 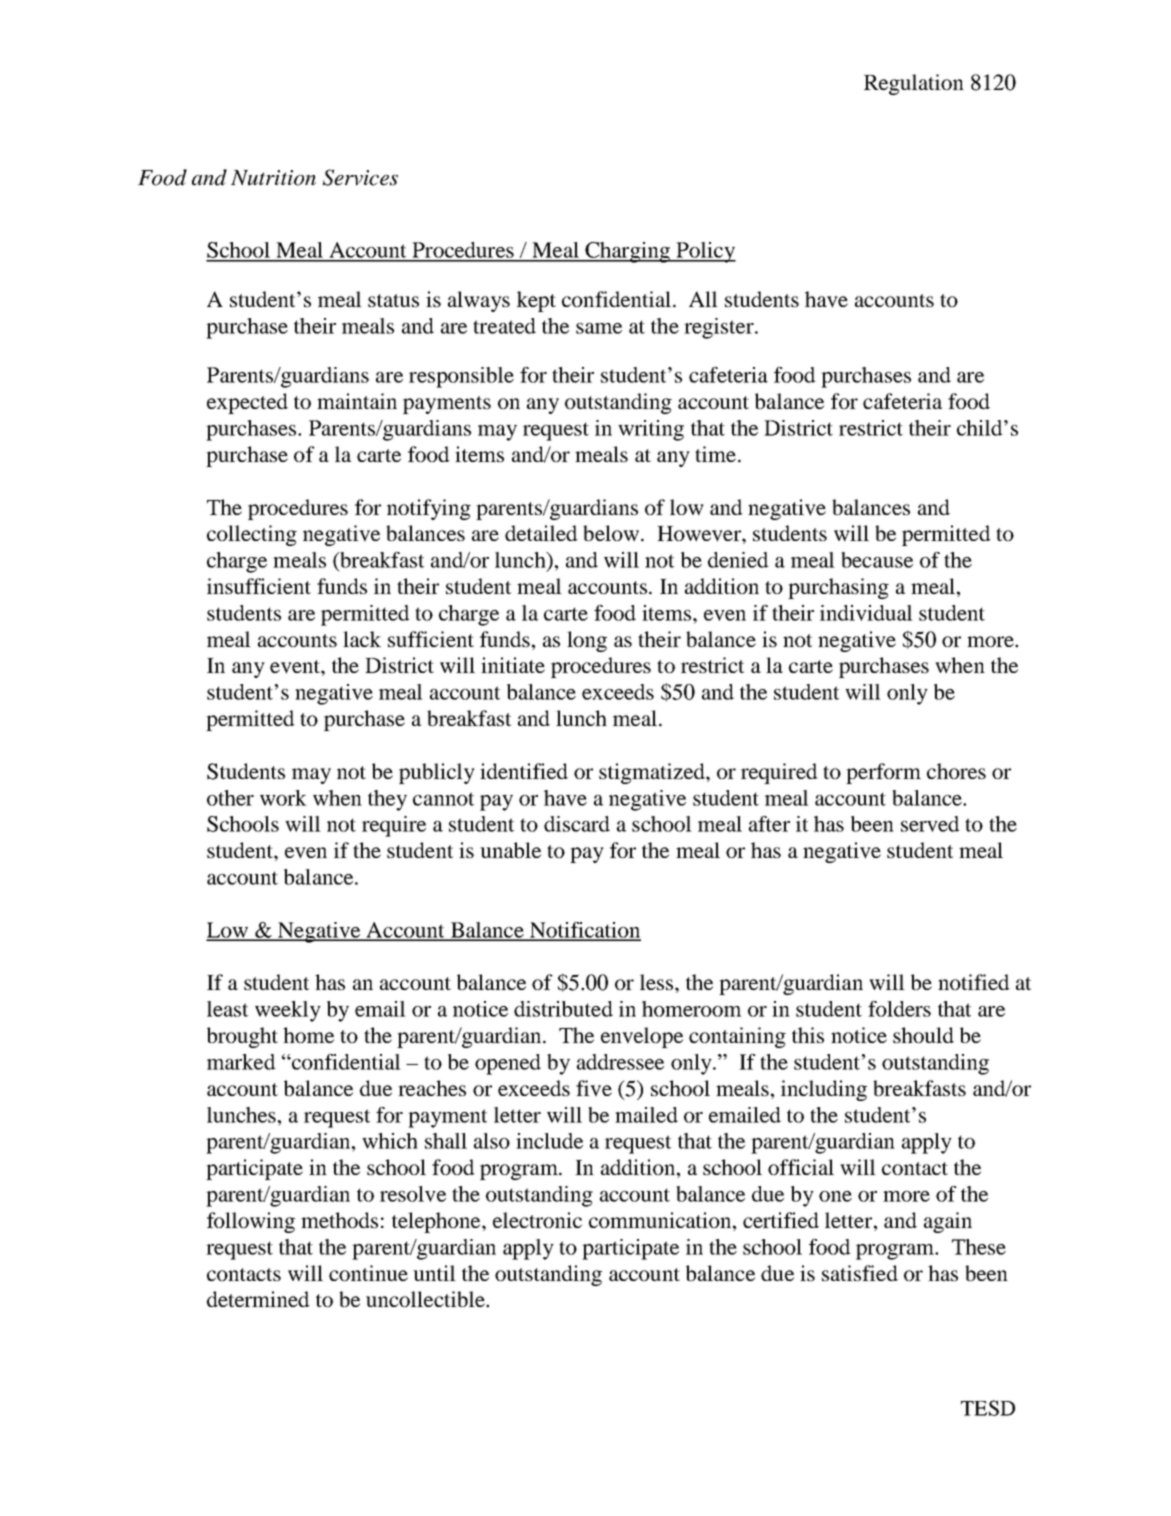 I want to click on time, so click(x=715, y=454).
